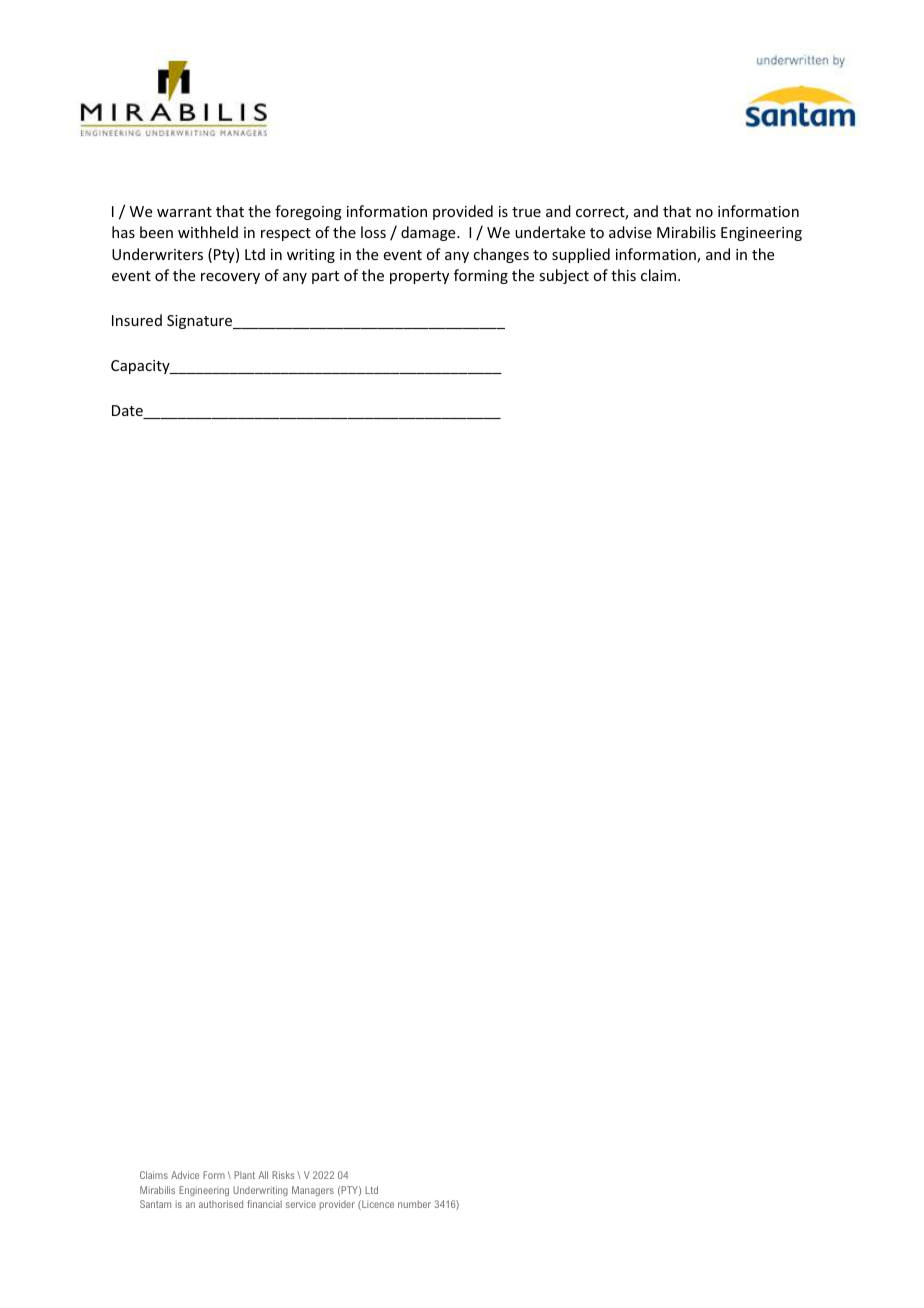 This image has width=924, height=1308. Describe the element at coordinates (325, 277) in the image. I see `part` at that location.
